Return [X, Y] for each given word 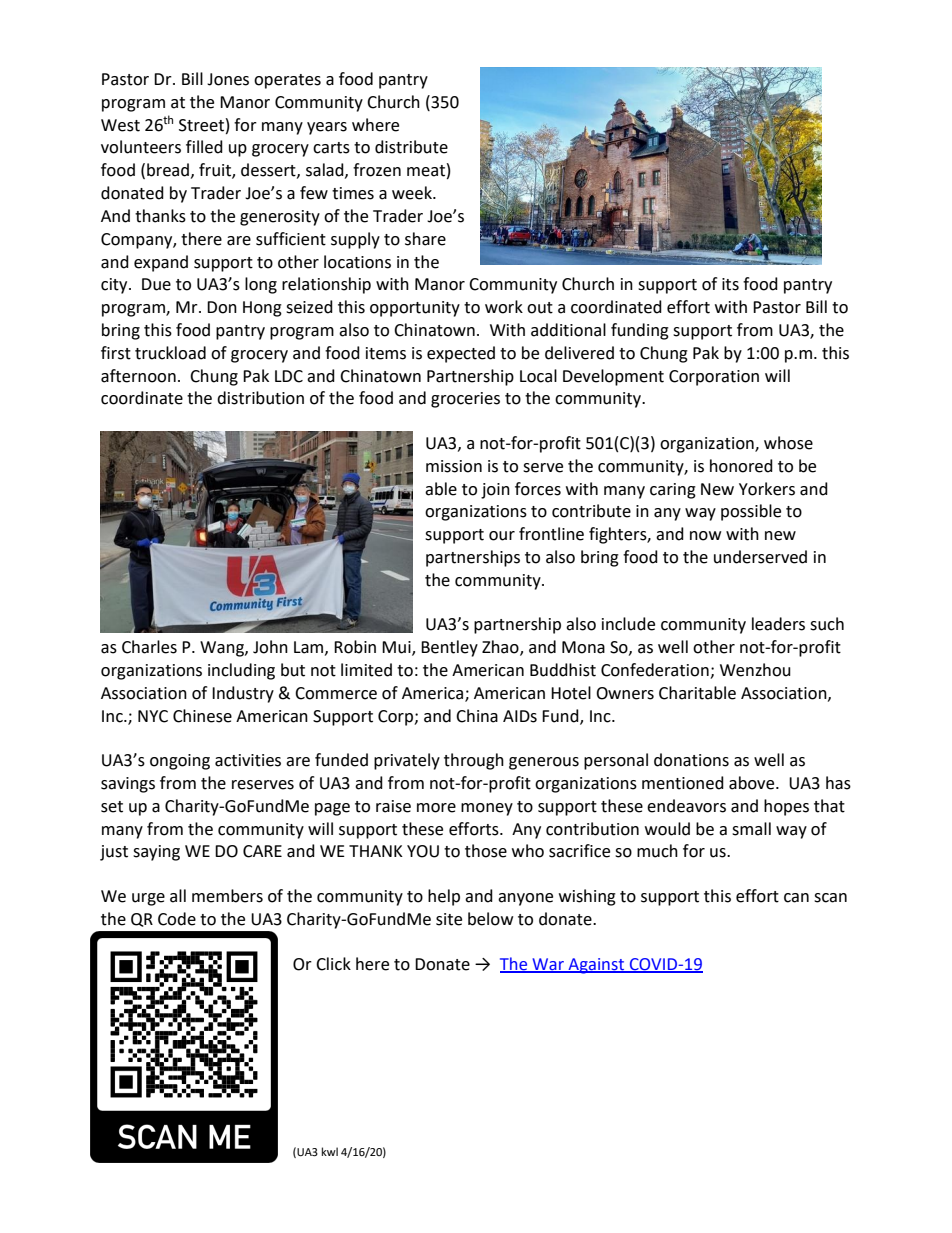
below [490, 919]
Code [177, 919]
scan [830, 898]
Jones [228, 79]
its [730, 284]
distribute [411, 147]
